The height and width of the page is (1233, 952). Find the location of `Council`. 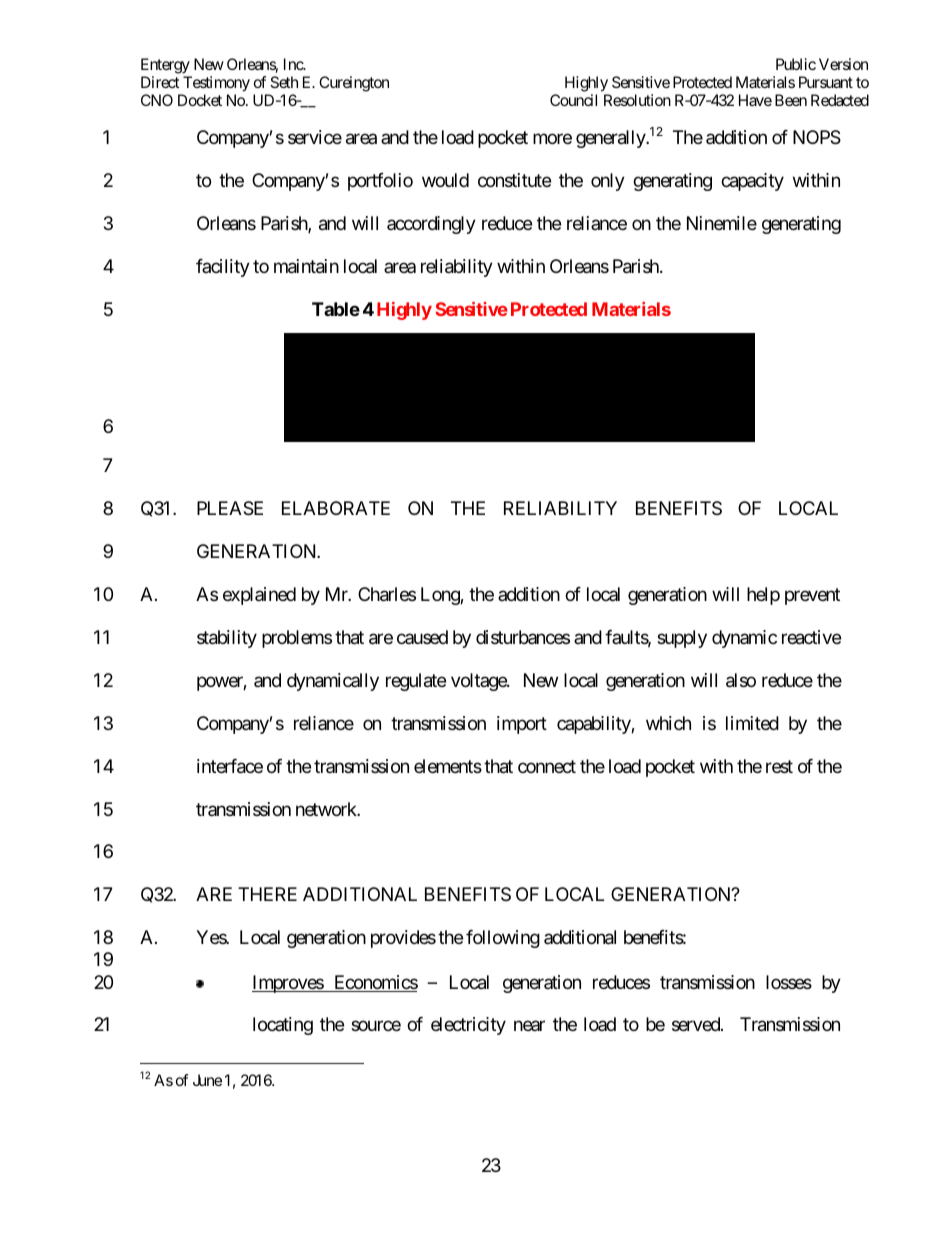

Council is located at coordinates (573, 100).
